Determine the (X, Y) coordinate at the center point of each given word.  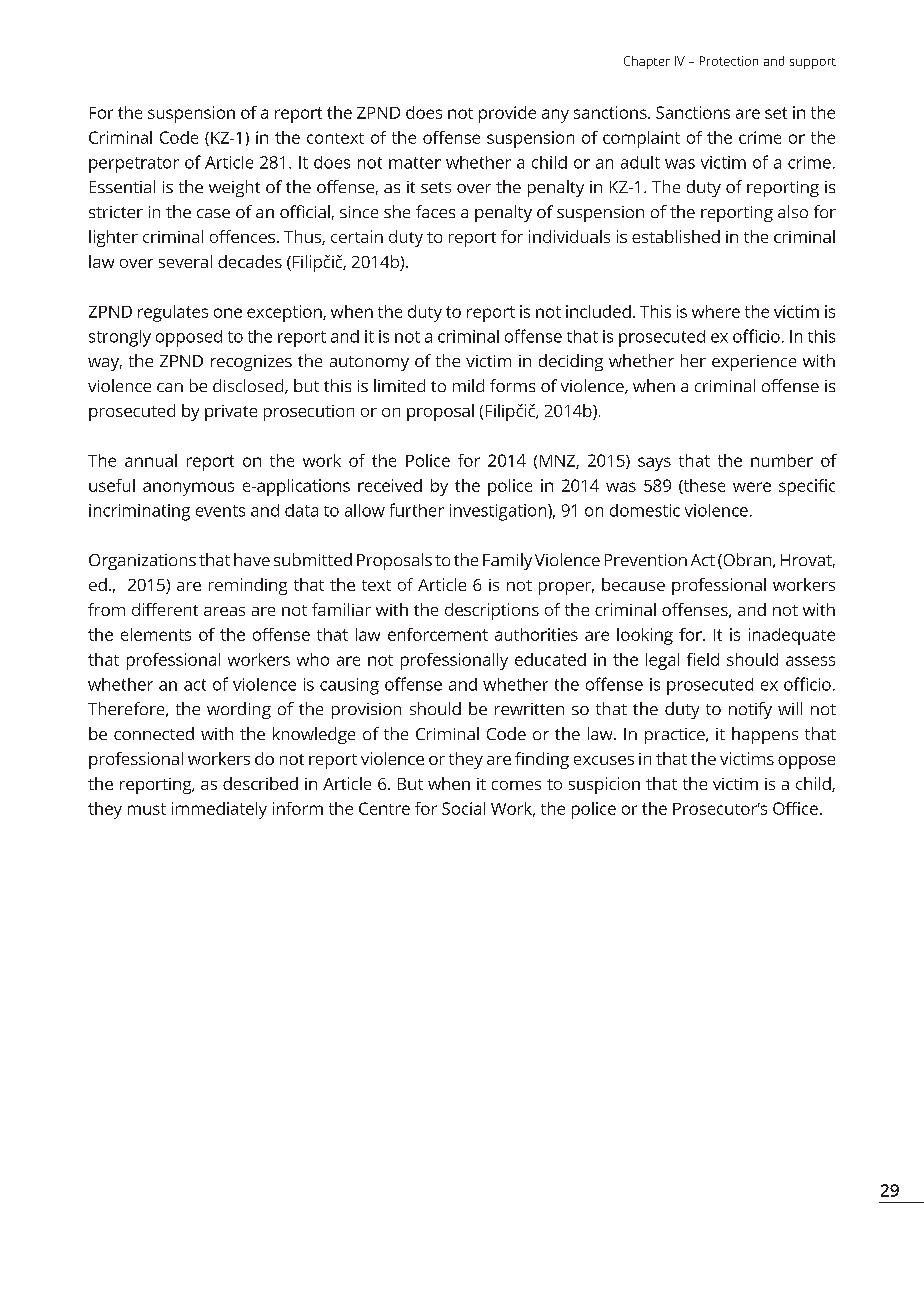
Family (507, 561)
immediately (219, 810)
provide (507, 114)
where (716, 311)
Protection (729, 61)
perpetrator (134, 165)
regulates (173, 313)
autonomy (369, 363)
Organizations (142, 562)
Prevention (646, 560)
